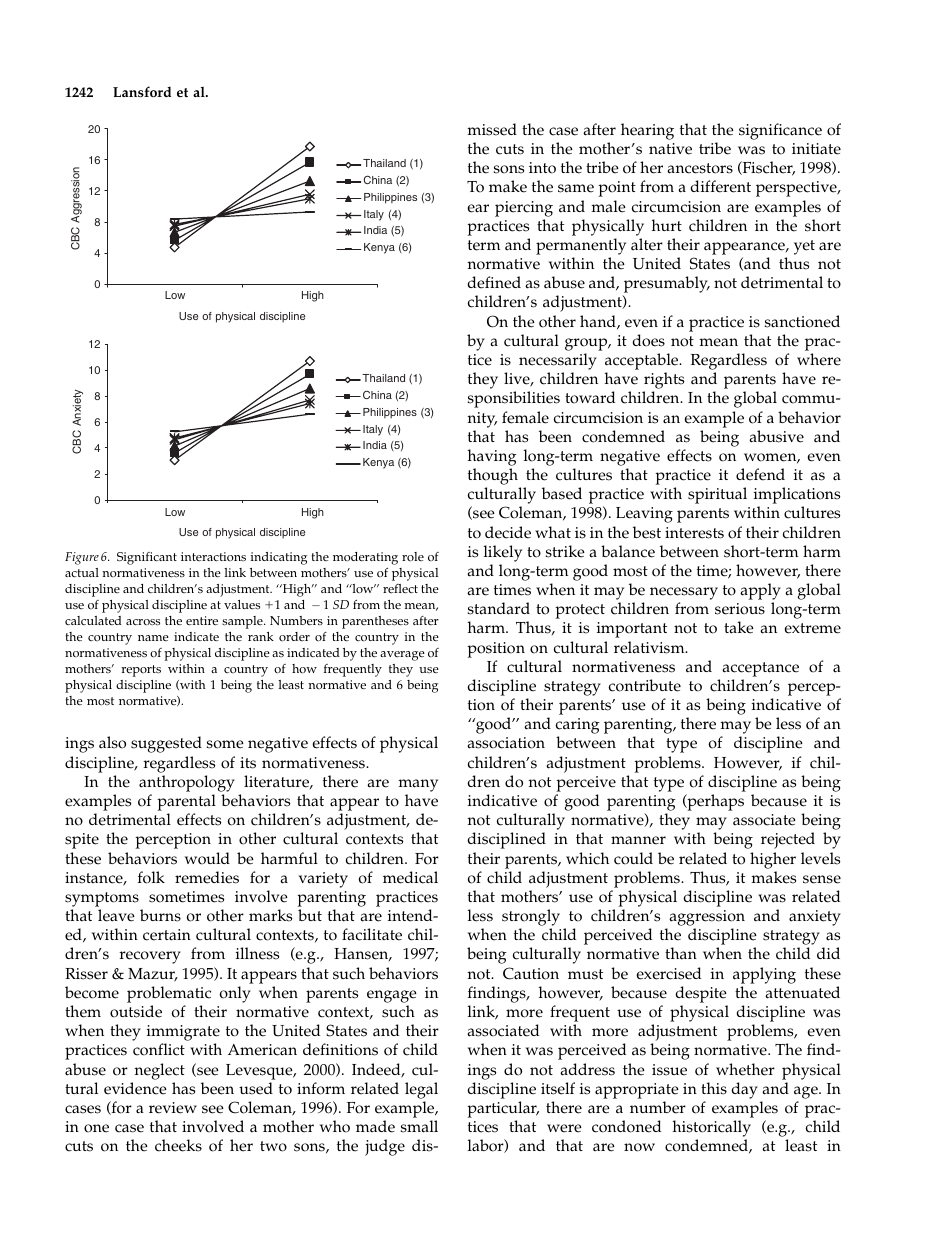 The image size is (952, 1256). What do you see at coordinates (712, 1130) in the page?
I see `historically` at bounding box center [712, 1130].
